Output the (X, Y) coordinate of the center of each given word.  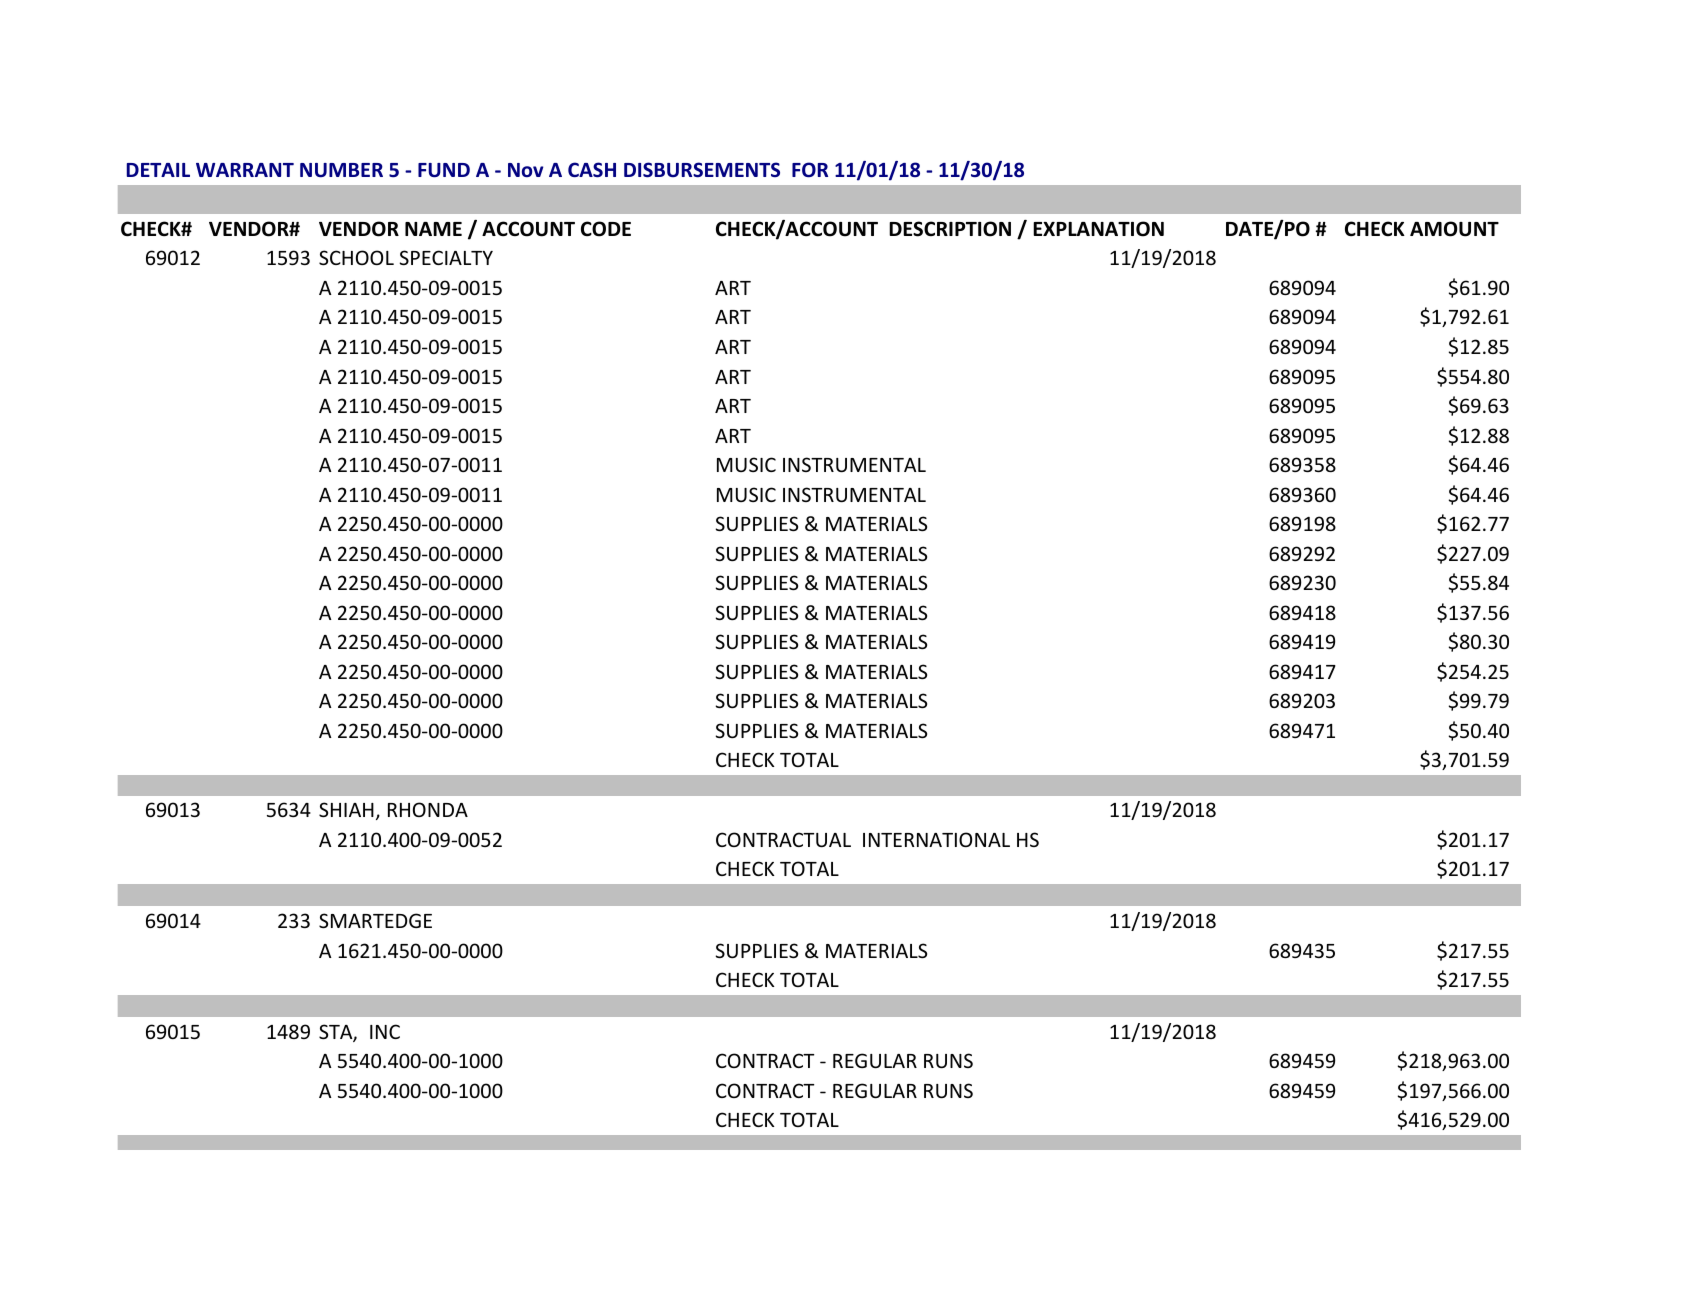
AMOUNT (1454, 229)
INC (385, 1031)
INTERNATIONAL (936, 839)
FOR (810, 170)
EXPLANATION (1098, 229)
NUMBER (341, 170)
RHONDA (428, 809)
